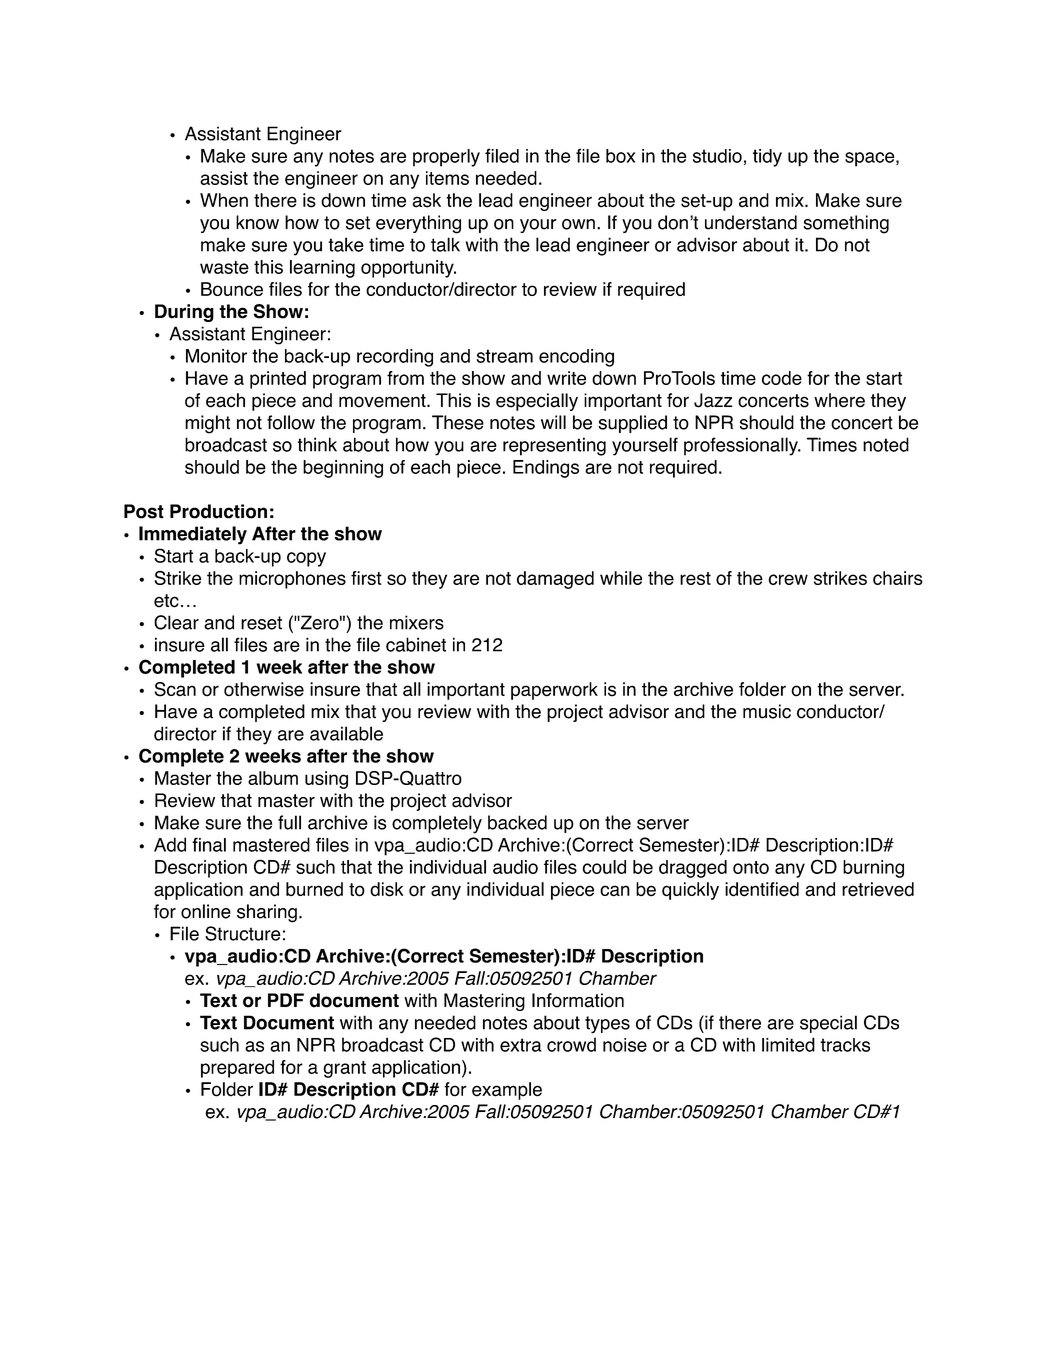 The image size is (1046, 1354). I want to click on online, so click(206, 911).
